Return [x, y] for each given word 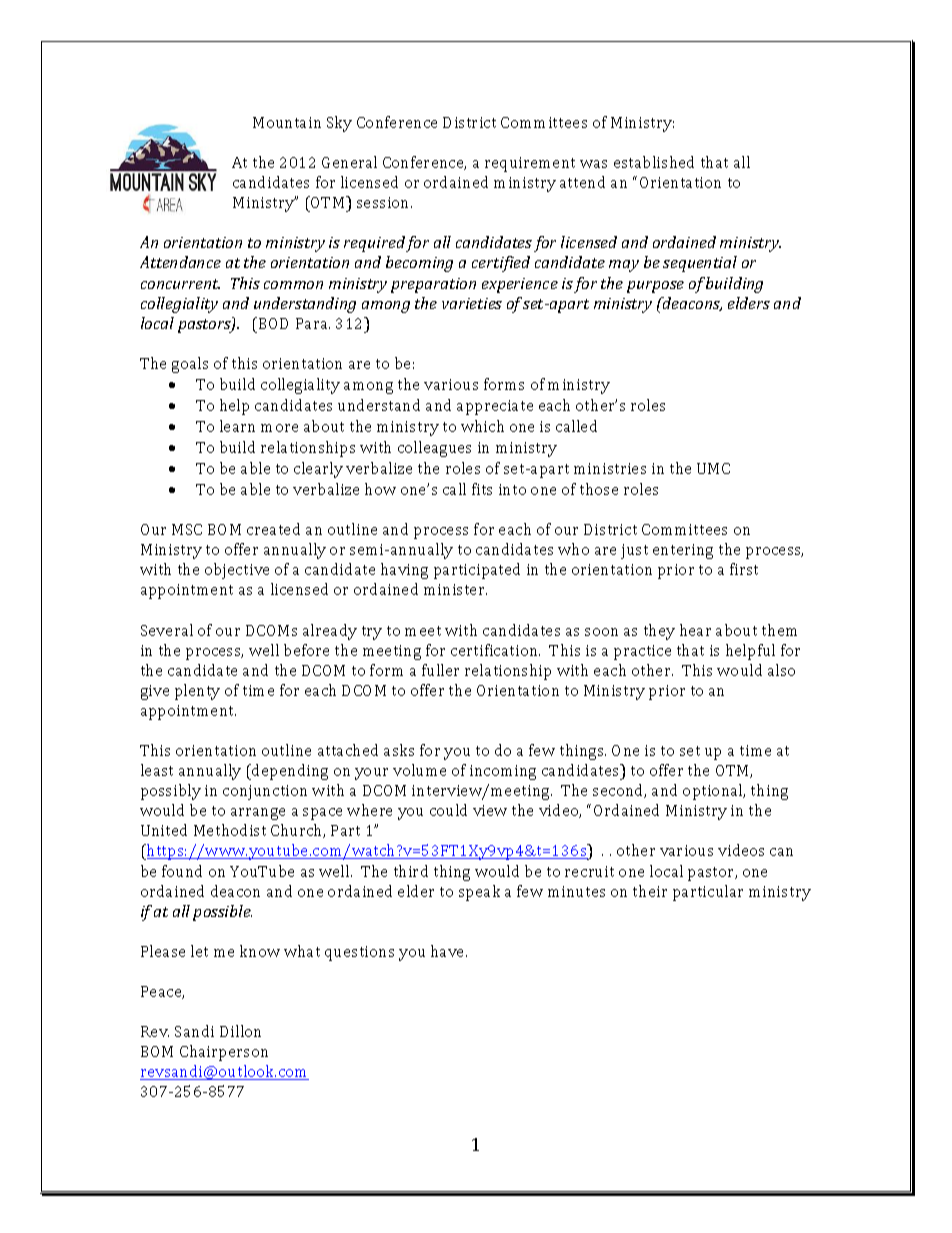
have [449, 951]
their [650, 891]
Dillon [240, 1031]
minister [455, 589]
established [654, 162]
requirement [530, 164]
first [744, 569]
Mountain [287, 122]
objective [237, 571]
